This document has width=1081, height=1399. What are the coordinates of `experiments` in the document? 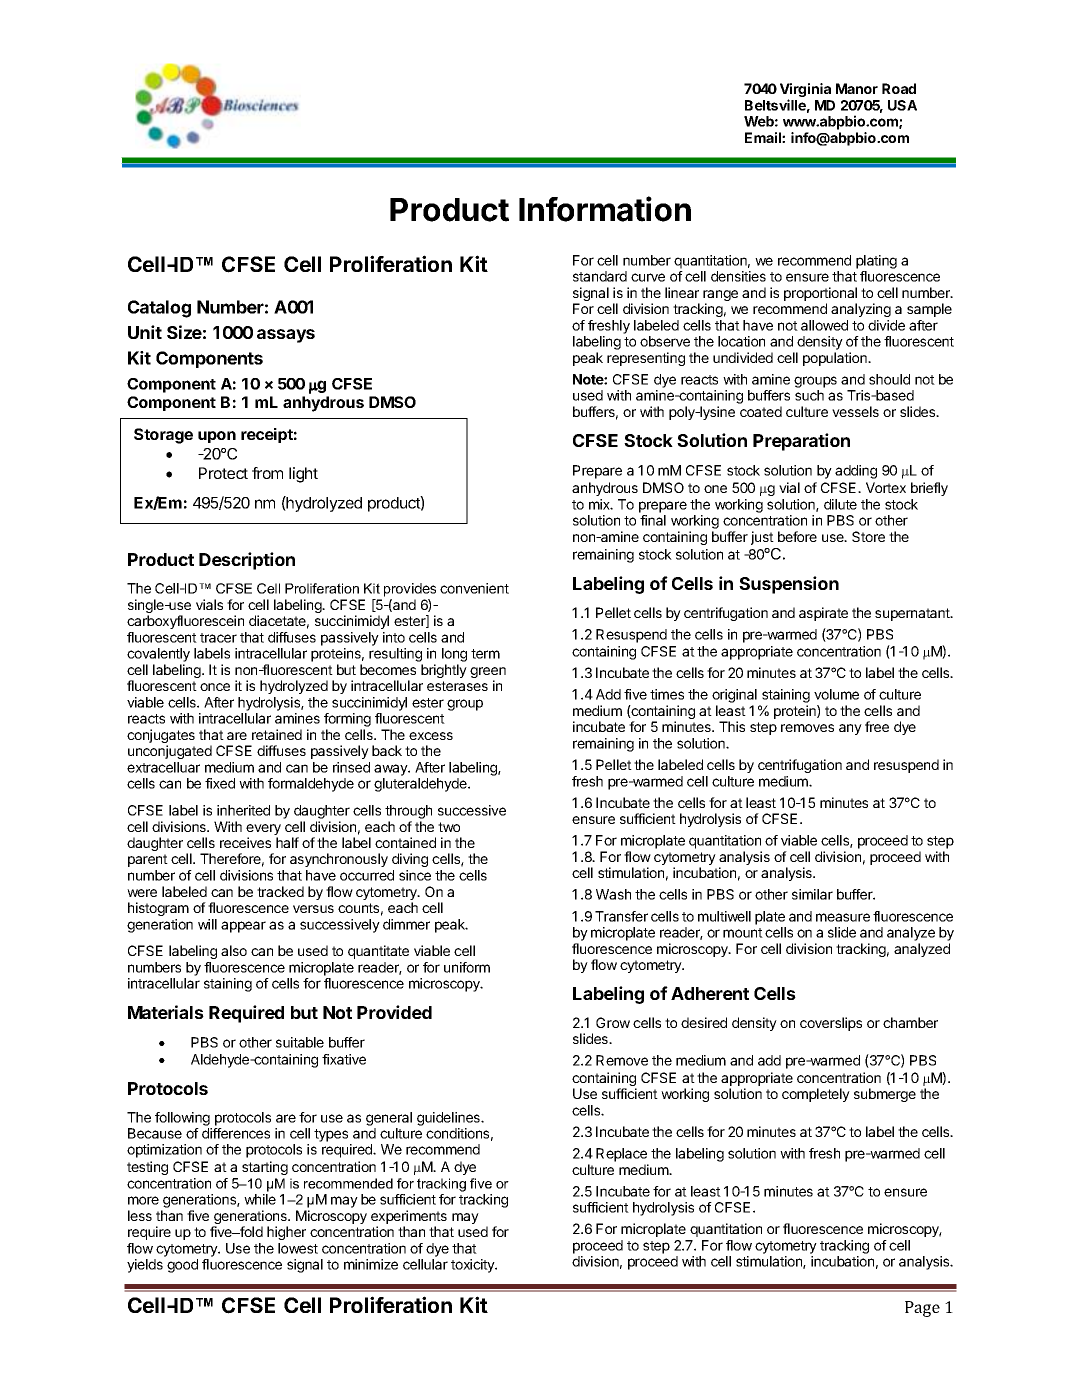 It's located at (409, 1217).
